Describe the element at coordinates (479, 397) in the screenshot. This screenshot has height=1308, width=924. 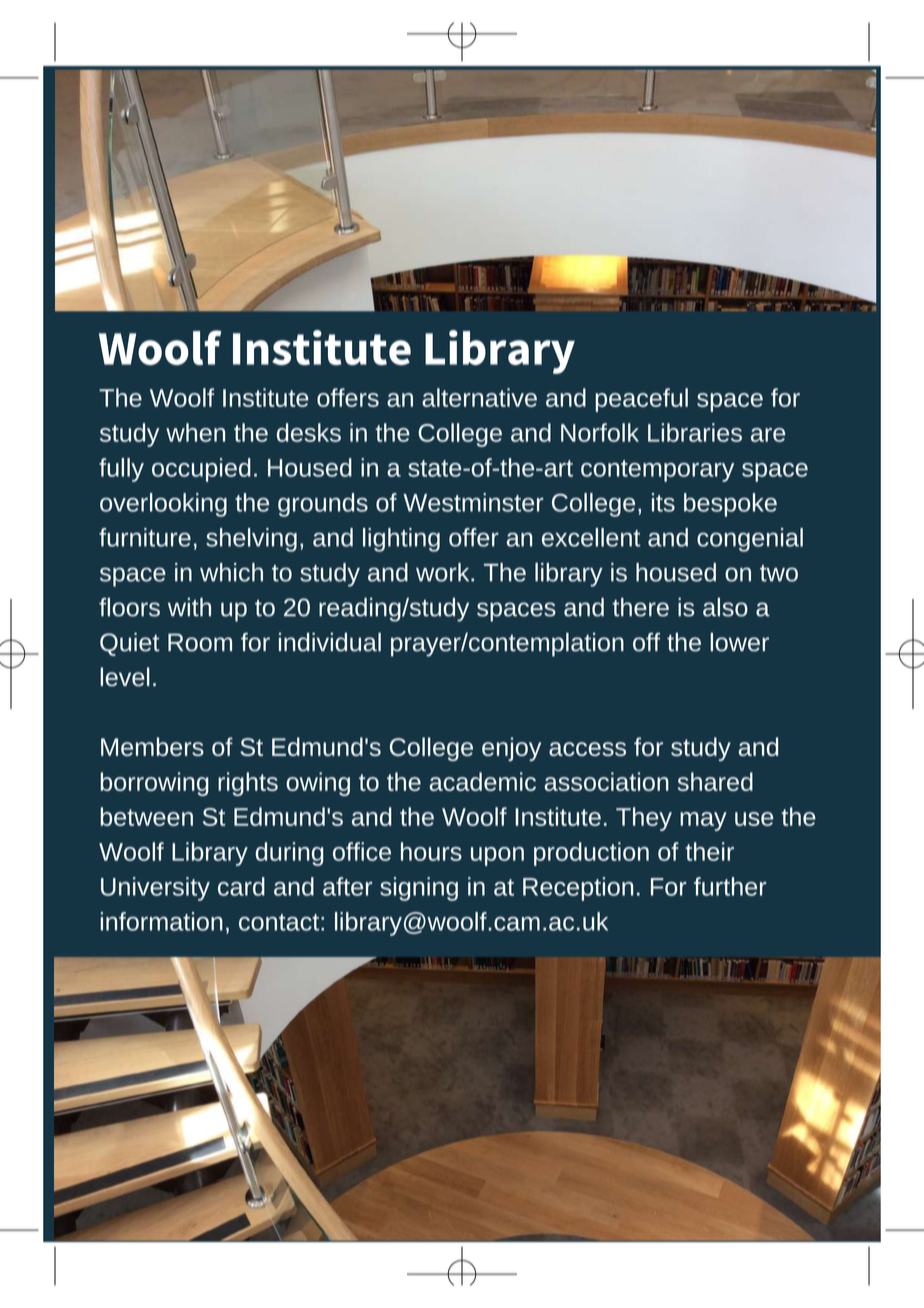
I see `alternative` at that location.
